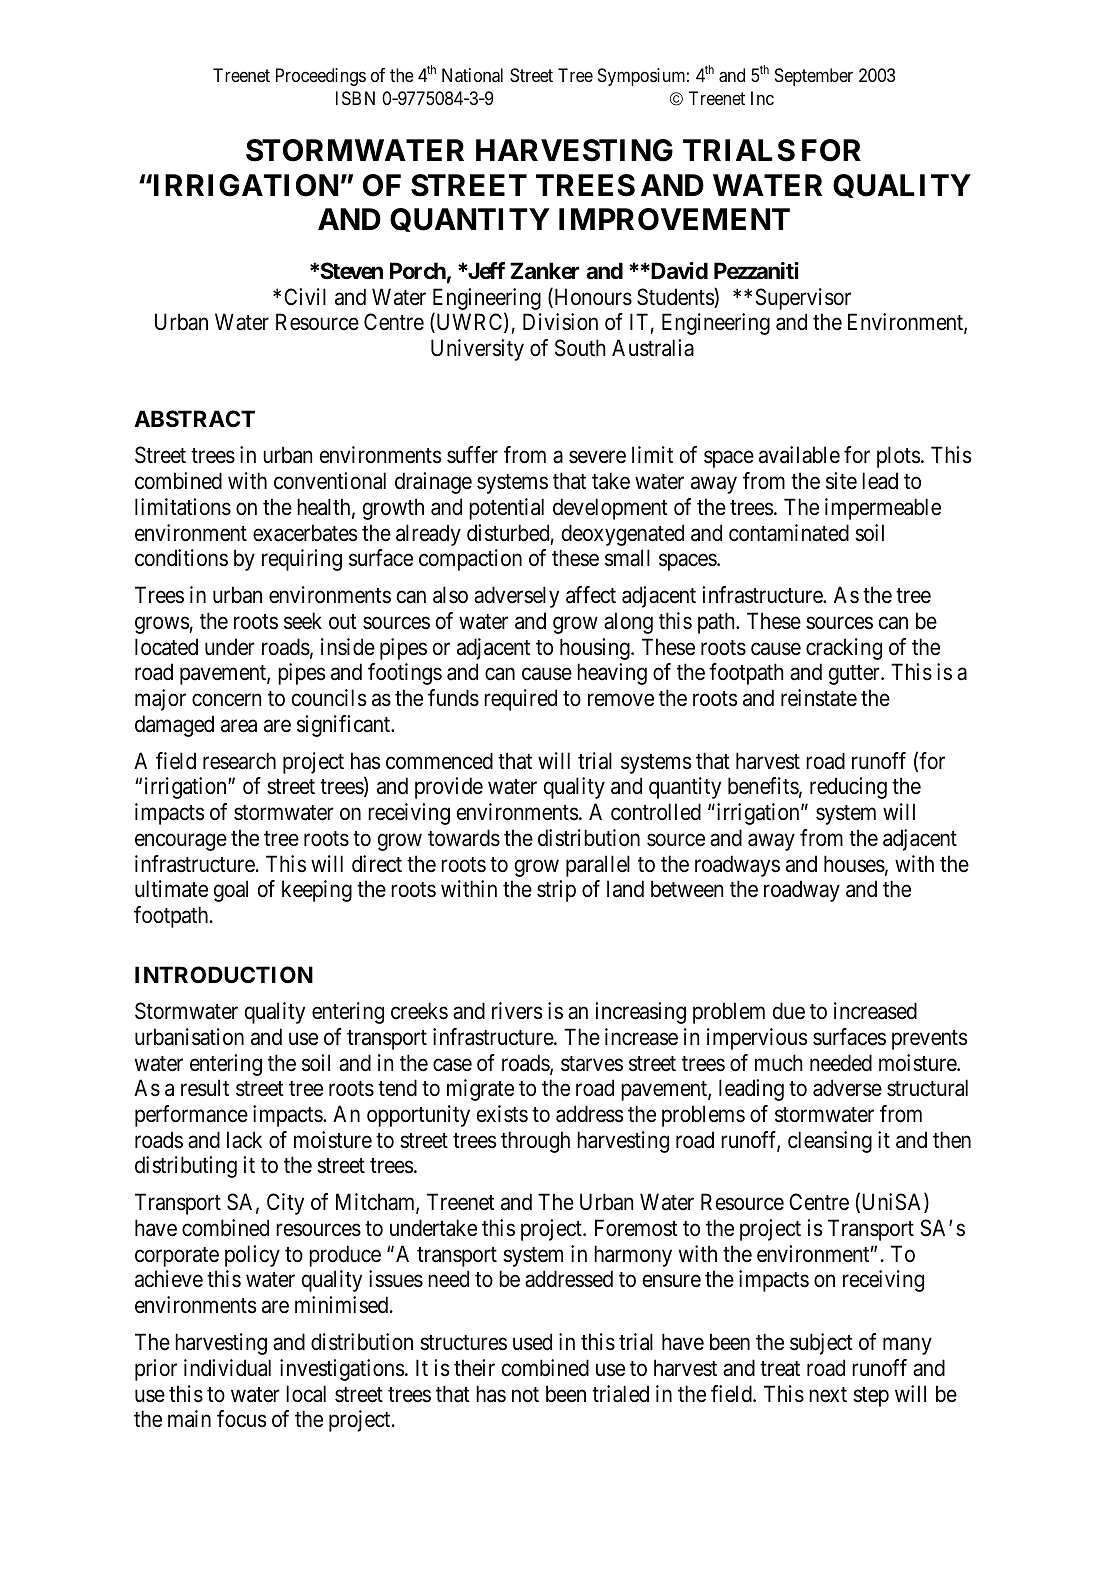  I want to click on step, so click(871, 1397).
